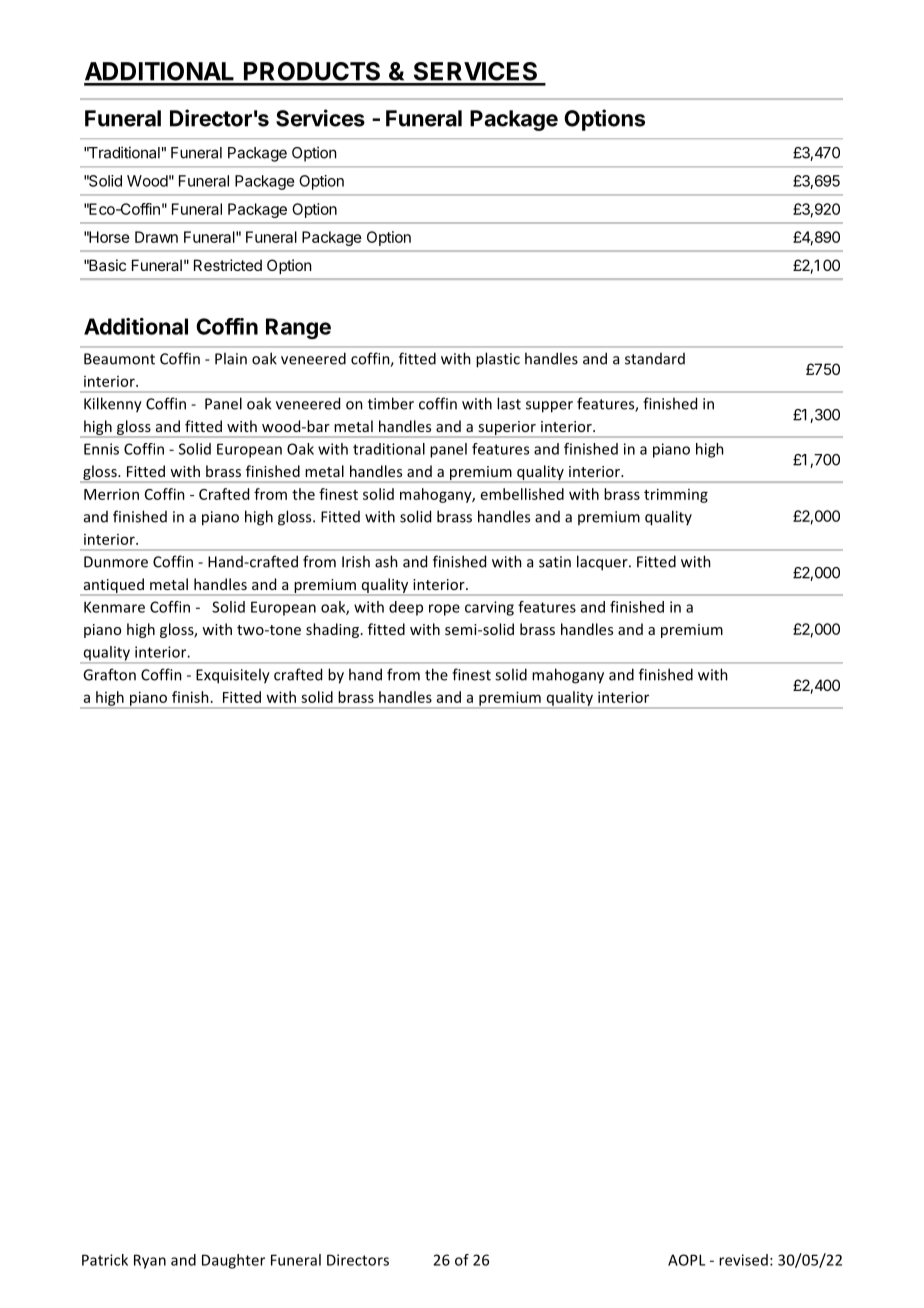 This document has height=1308, width=924. Describe the element at coordinates (298, 328) in the document. I see `Range` at that location.
